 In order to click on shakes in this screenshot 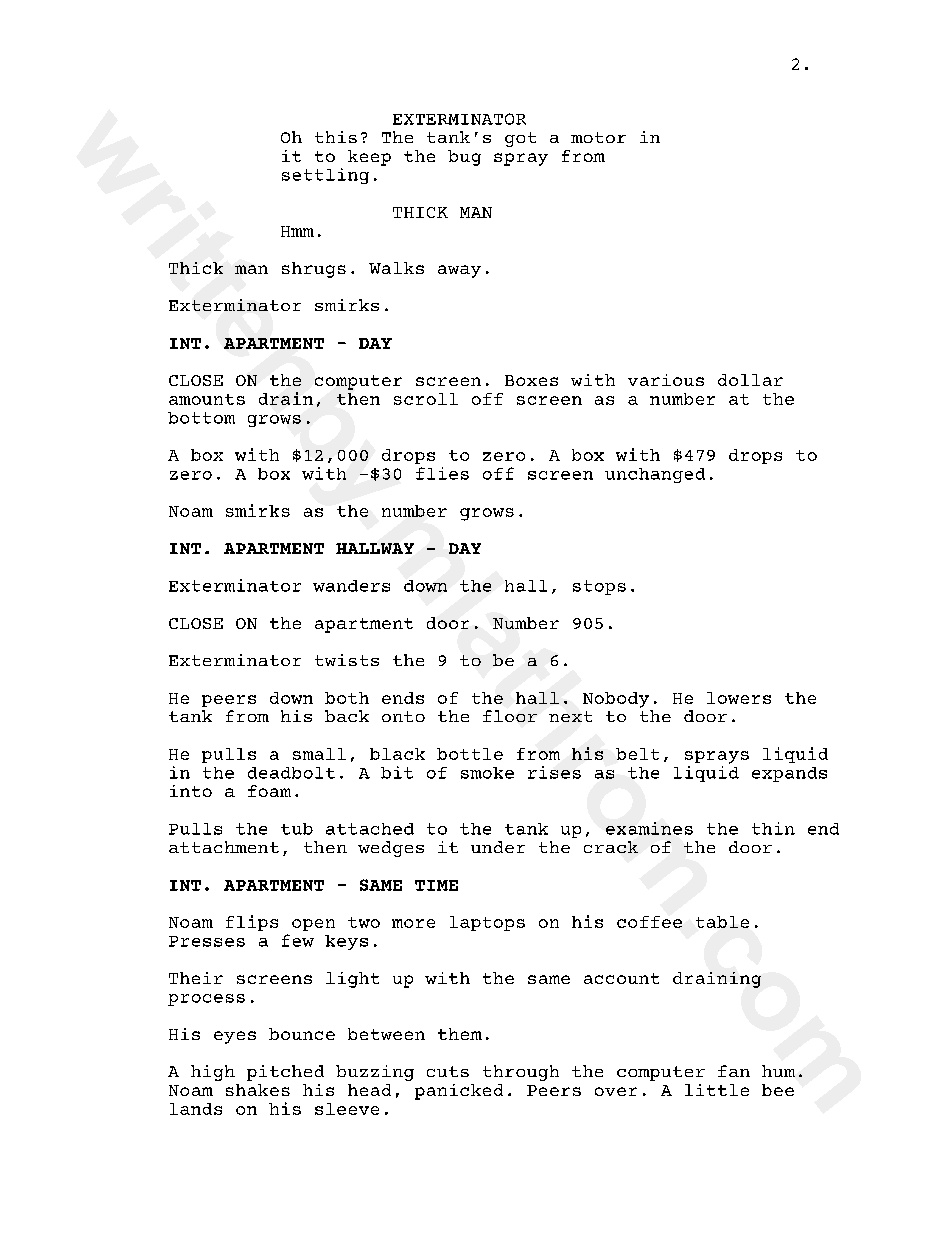, I will do `click(258, 1090)`.
